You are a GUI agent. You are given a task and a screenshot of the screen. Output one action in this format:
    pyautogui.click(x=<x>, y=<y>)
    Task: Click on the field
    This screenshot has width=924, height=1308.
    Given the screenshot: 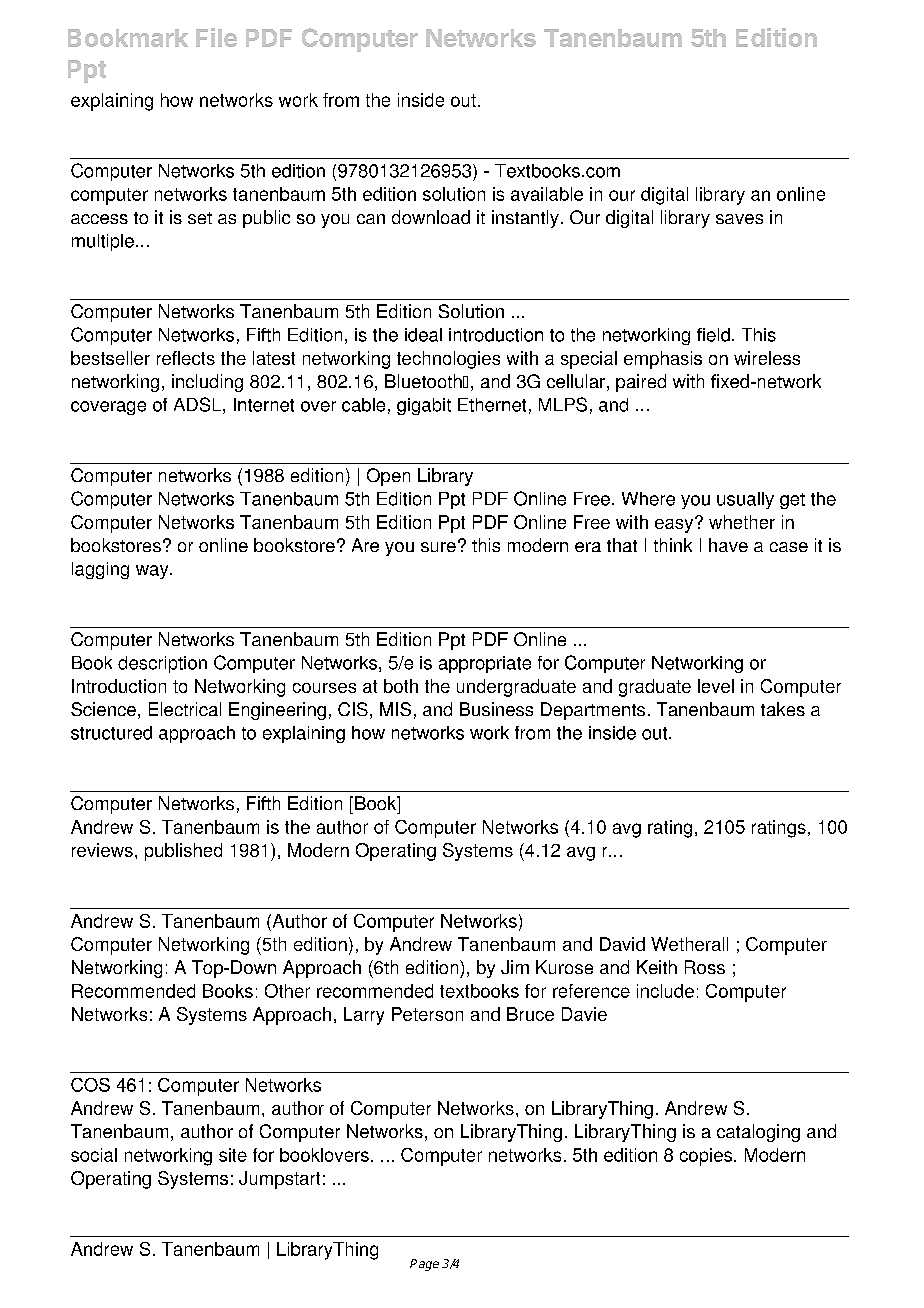 What is the action you would take?
    pyautogui.click(x=713, y=335)
